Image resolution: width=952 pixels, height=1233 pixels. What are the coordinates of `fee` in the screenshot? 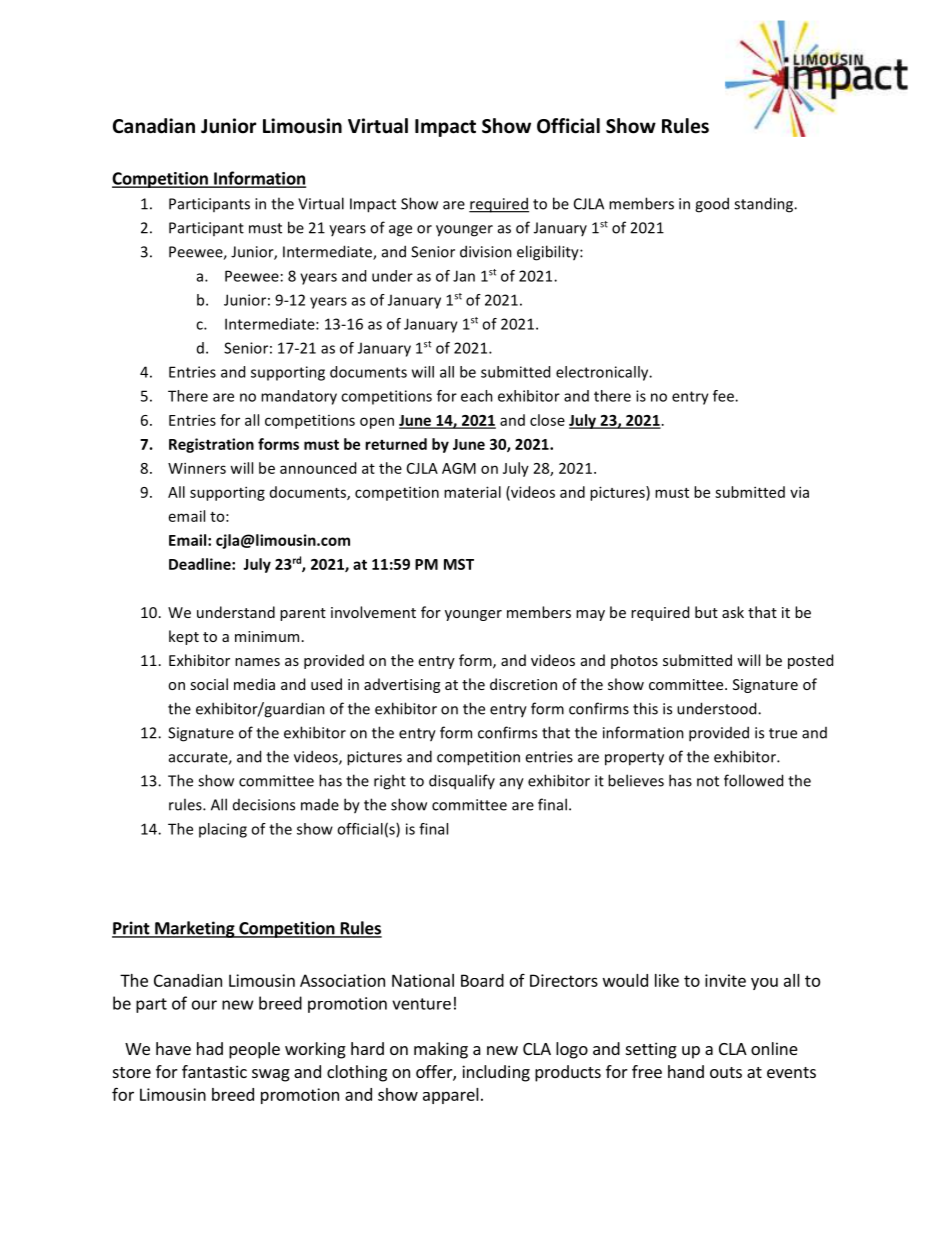 It's located at (724, 396).
